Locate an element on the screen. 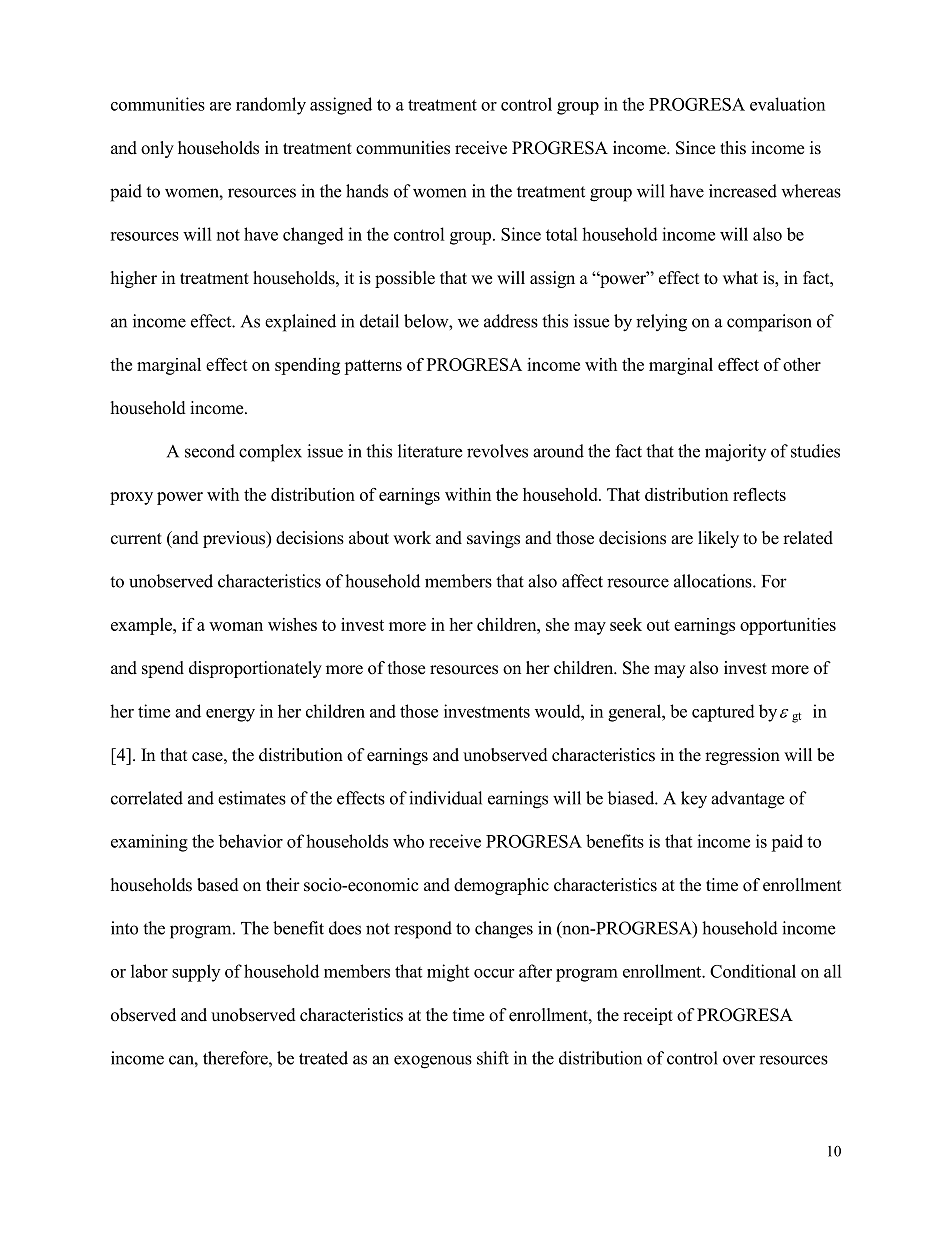  captured is located at coordinates (723, 713).
